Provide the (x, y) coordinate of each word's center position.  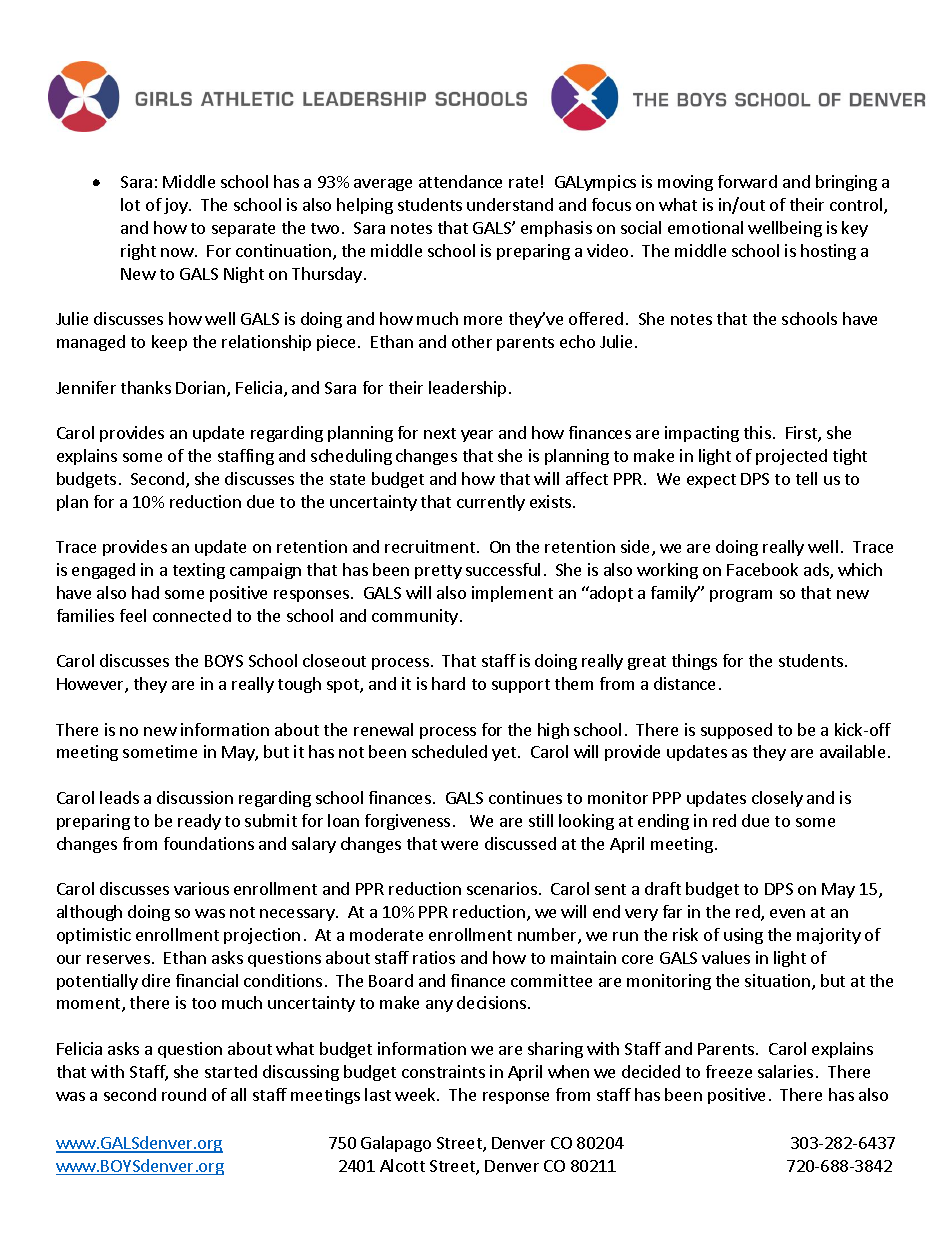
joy (177, 206)
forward (747, 181)
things (694, 662)
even (787, 913)
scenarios (502, 888)
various (201, 888)
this (757, 432)
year (477, 436)
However (91, 685)
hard (448, 683)
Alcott (402, 1165)
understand (510, 204)
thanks (146, 387)
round (184, 1094)
